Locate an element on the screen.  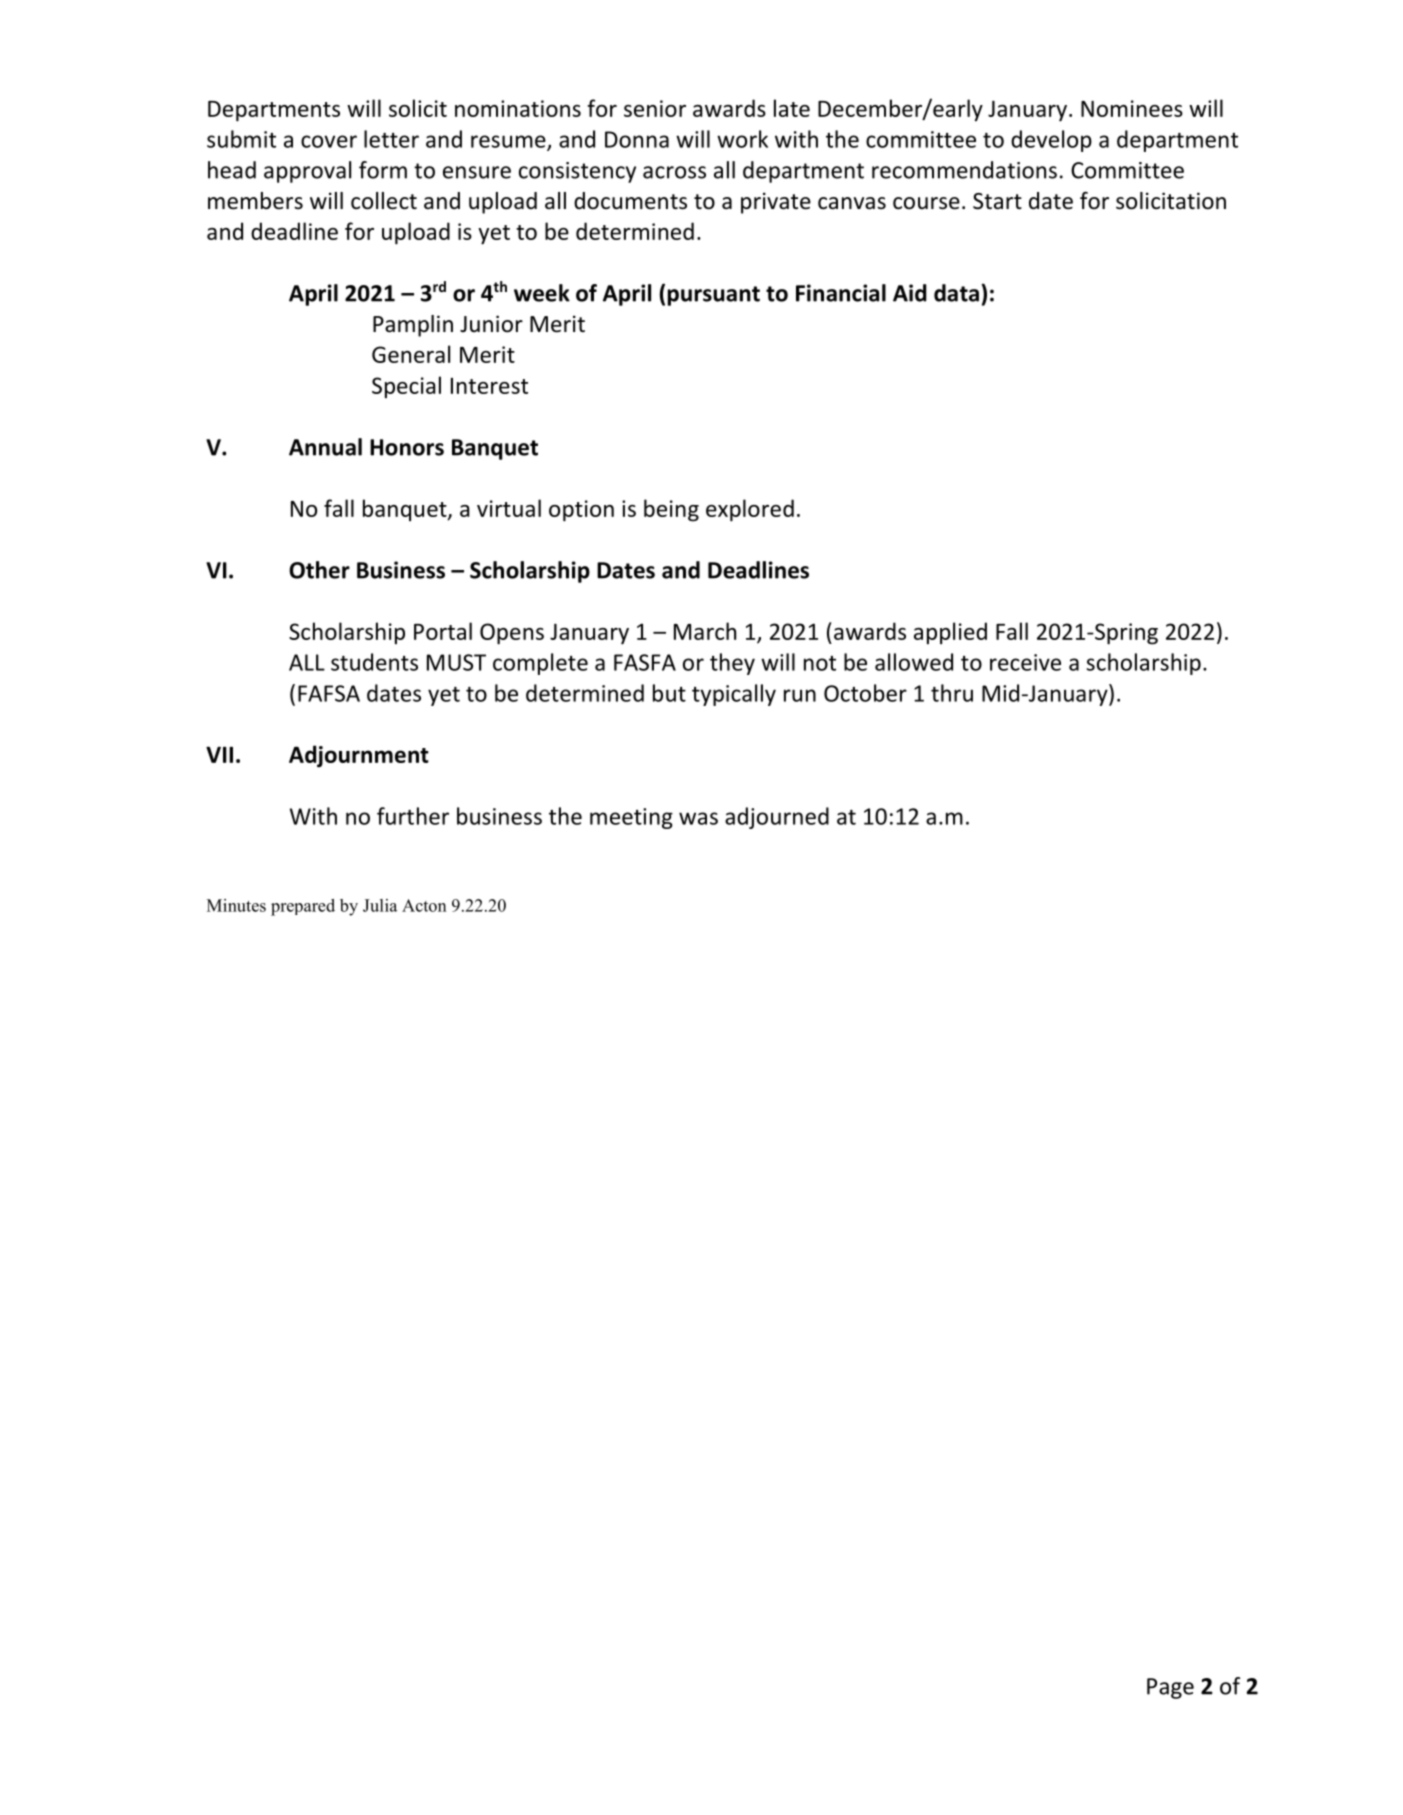
develop is located at coordinates (1051, 141).
